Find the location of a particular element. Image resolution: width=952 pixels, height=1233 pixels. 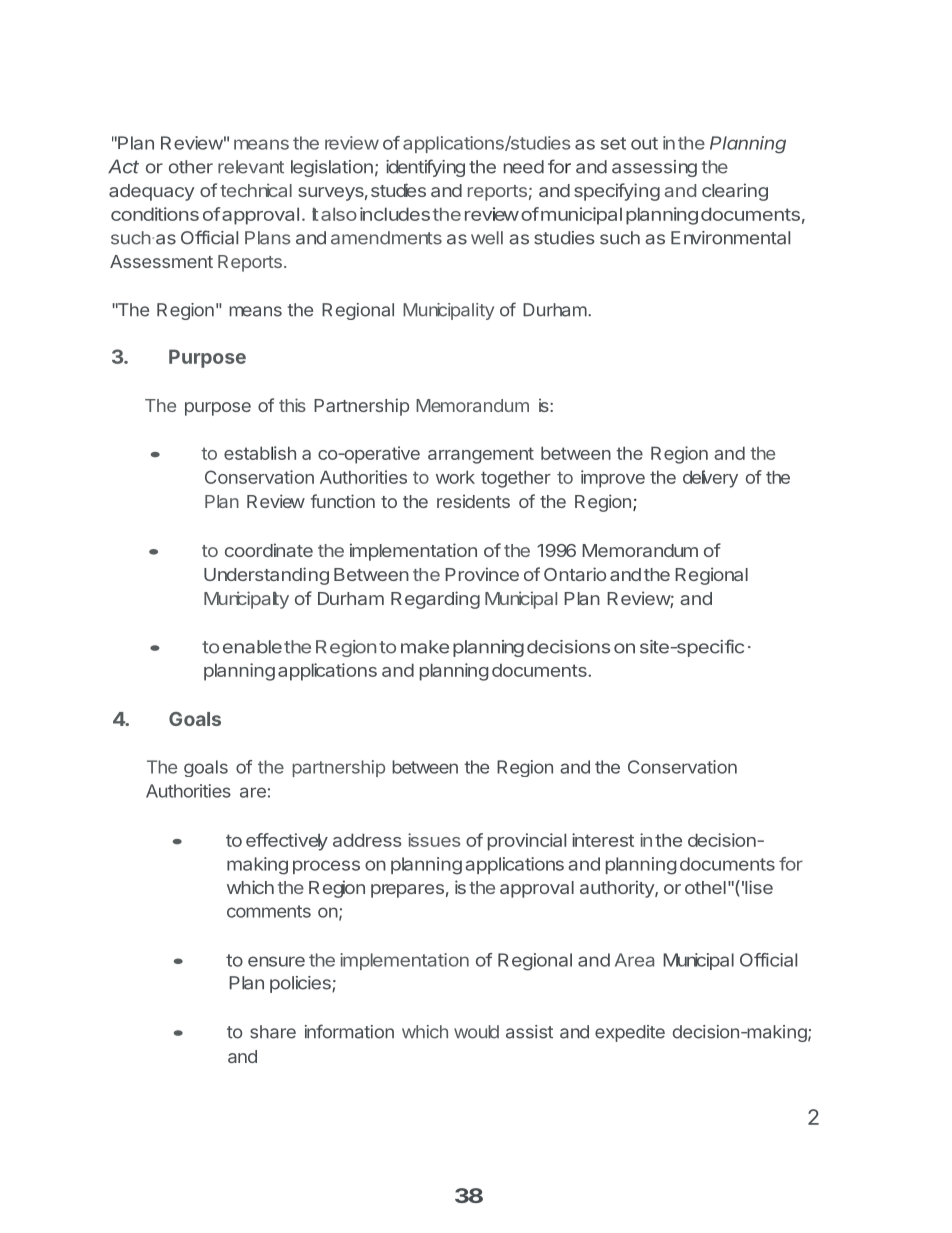

effectively is located at coordinates (287, 842).
